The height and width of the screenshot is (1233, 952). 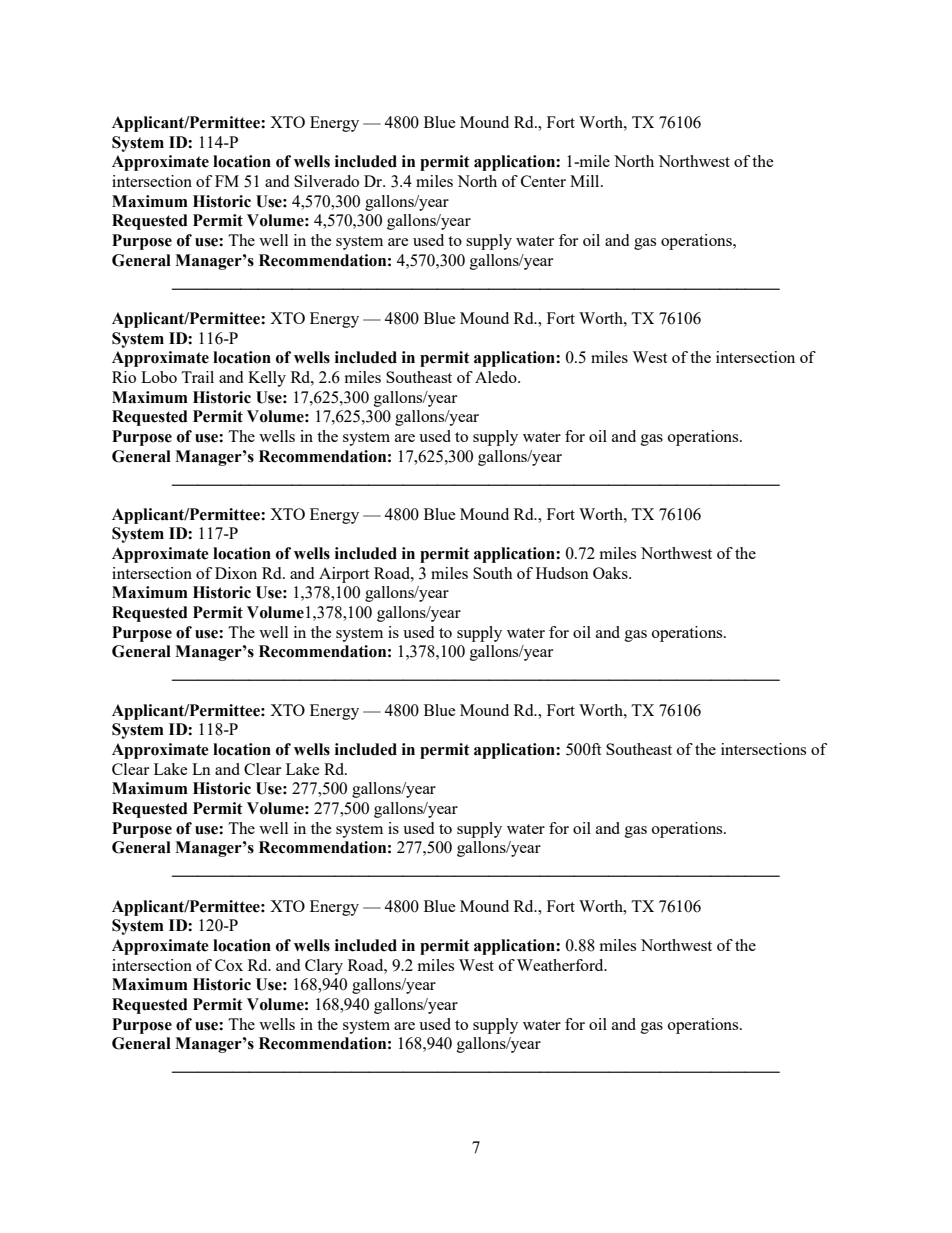 I want to click on Silverado, so click(x=326, y=181).
